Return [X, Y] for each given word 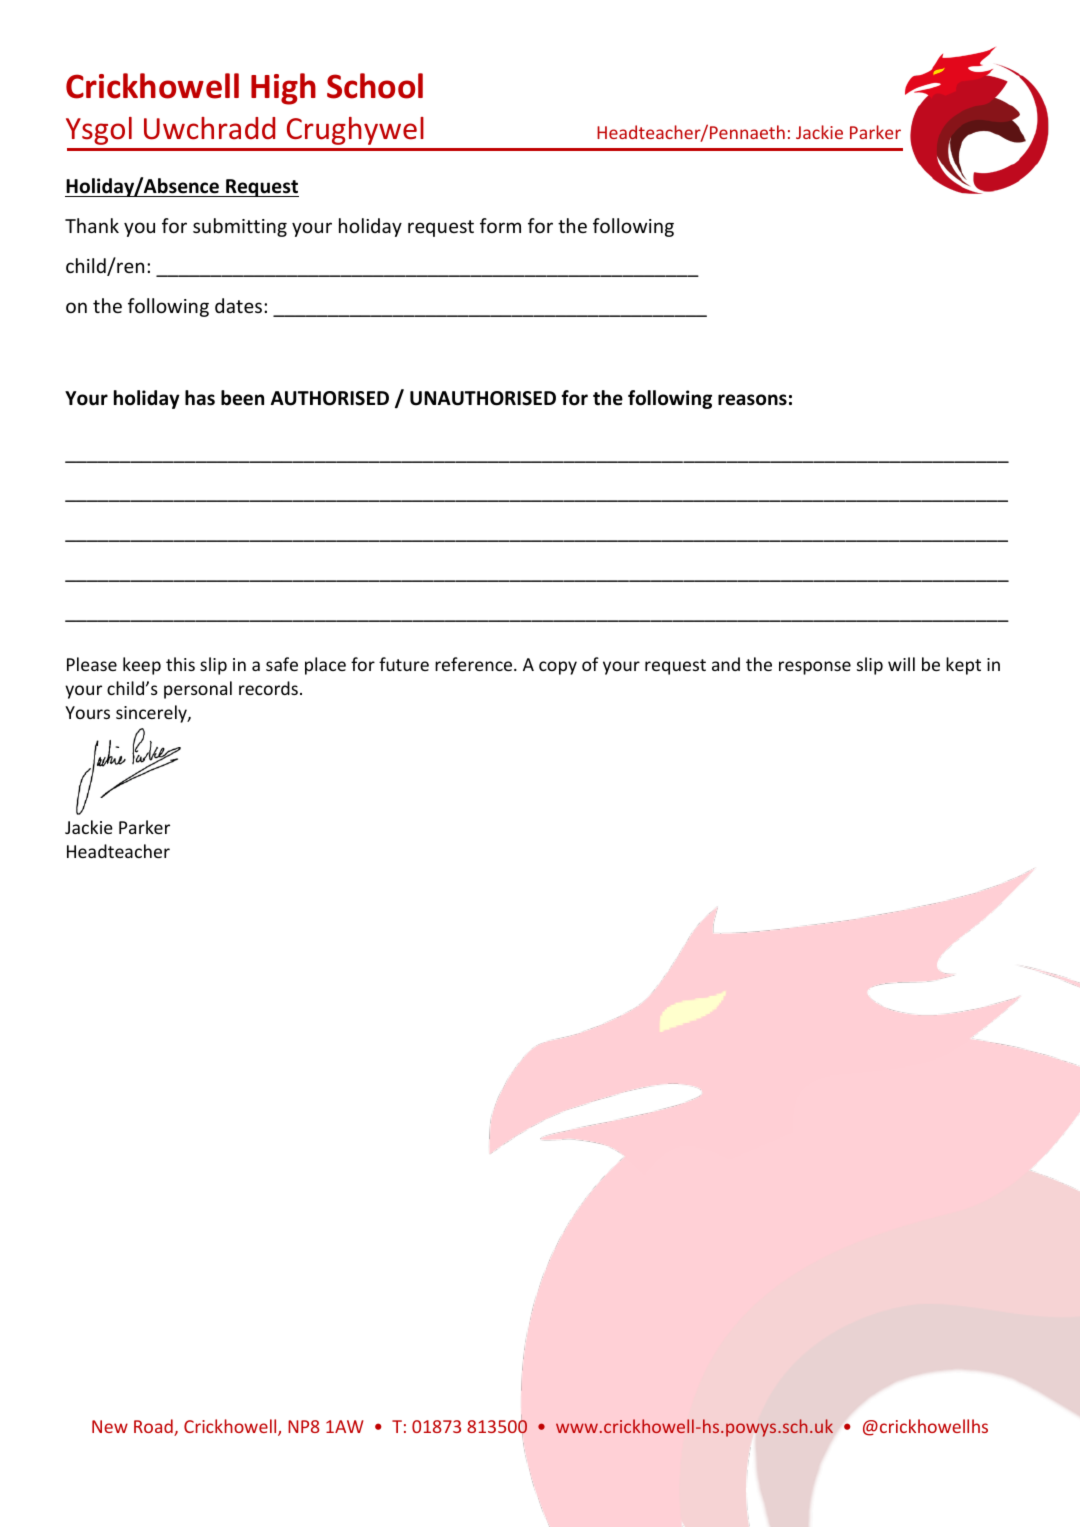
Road [154, 1427]
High [283, 89]
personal [198, 690]
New [110, 1426]
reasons [752, 400]
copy [558, 668]
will [901, 664]
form [500, 225]
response [815, 668]
